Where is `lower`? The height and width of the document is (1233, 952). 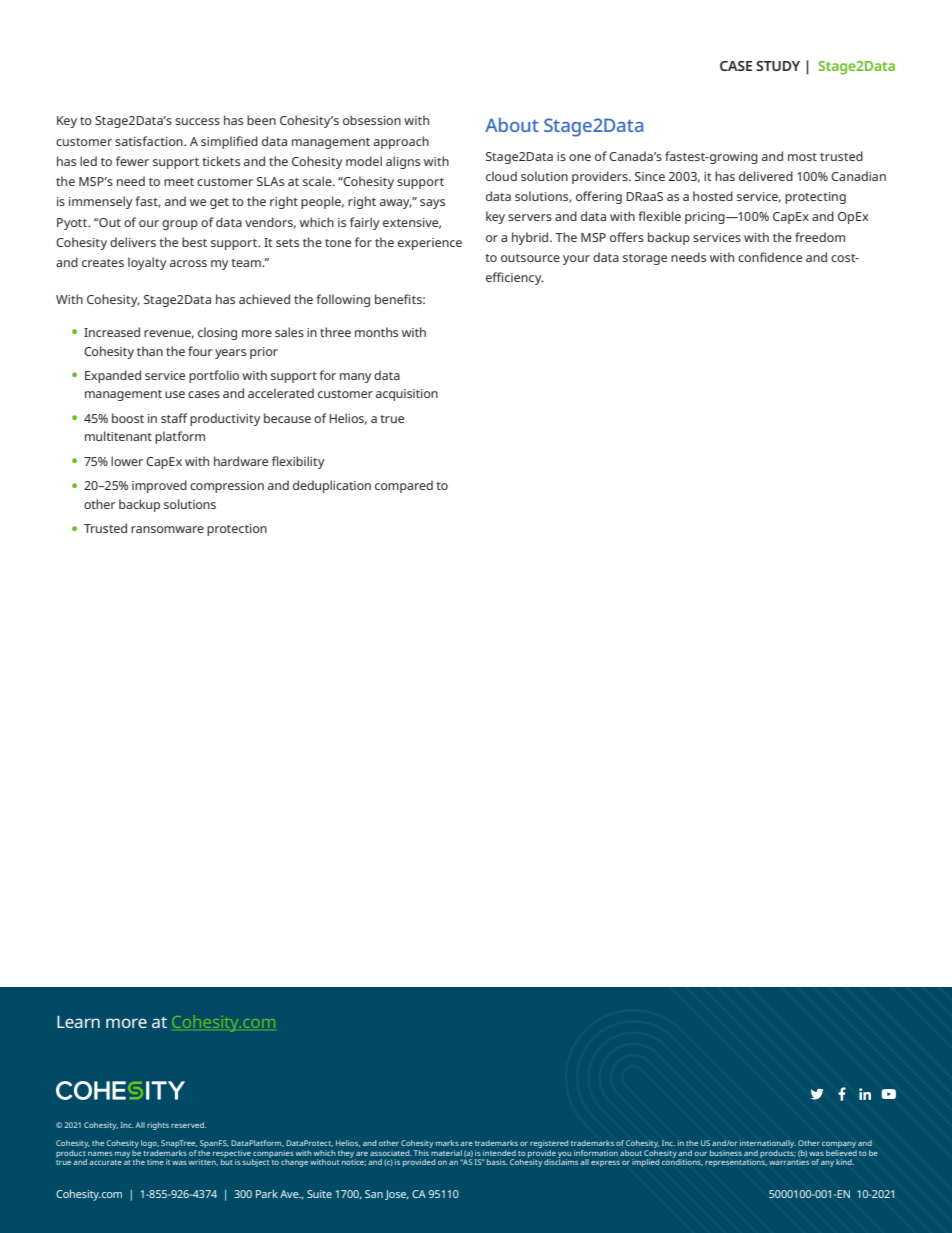
lower is located at coordinates (127, 461).
